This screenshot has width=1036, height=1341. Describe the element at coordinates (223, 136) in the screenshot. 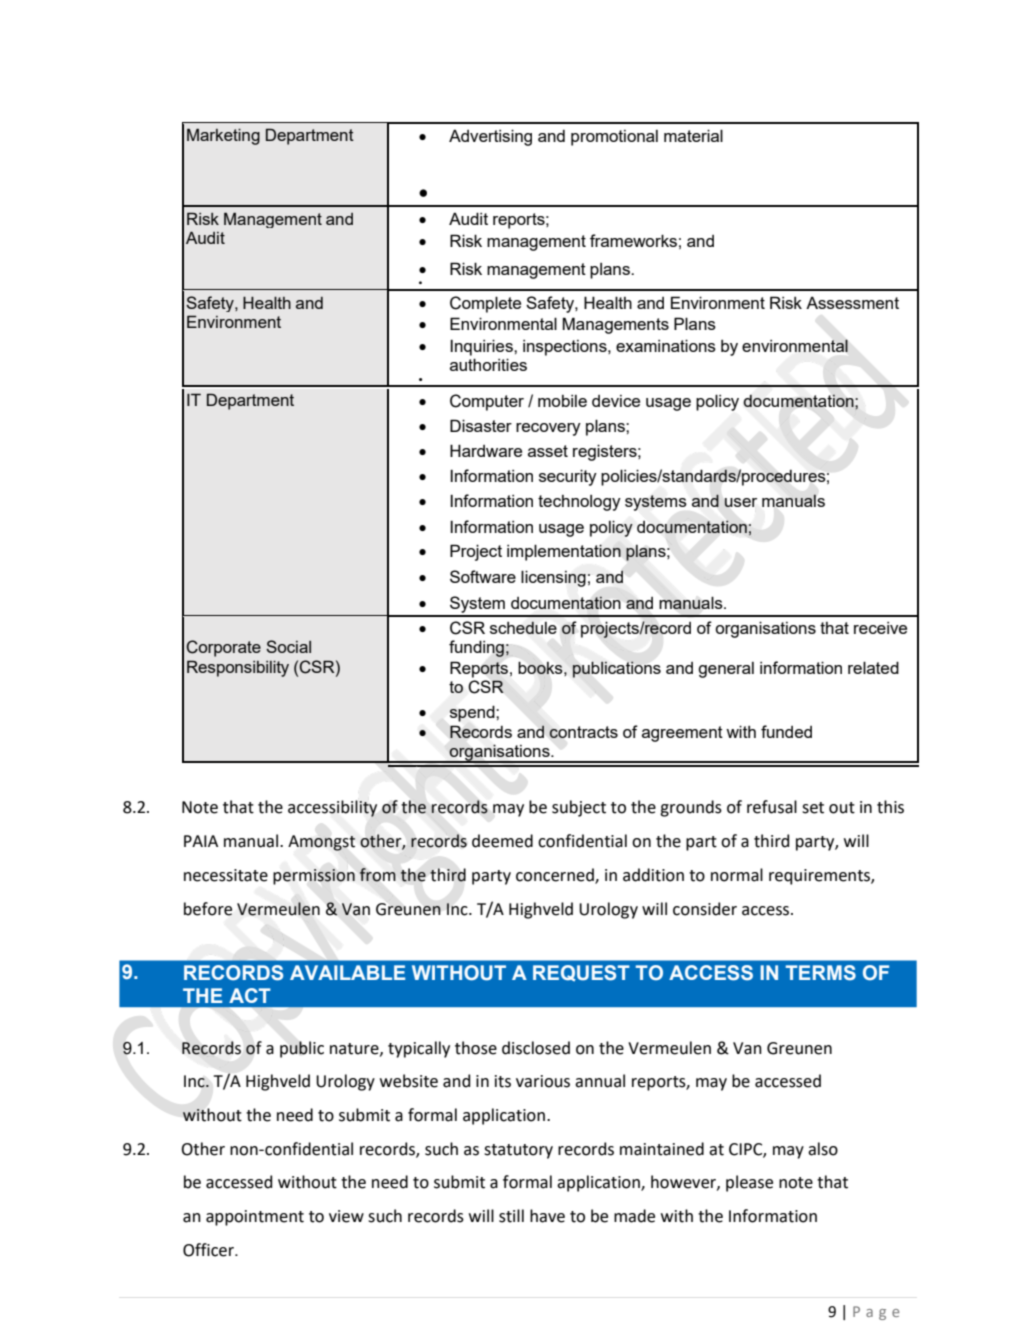

I see `Marketing` at that location.
